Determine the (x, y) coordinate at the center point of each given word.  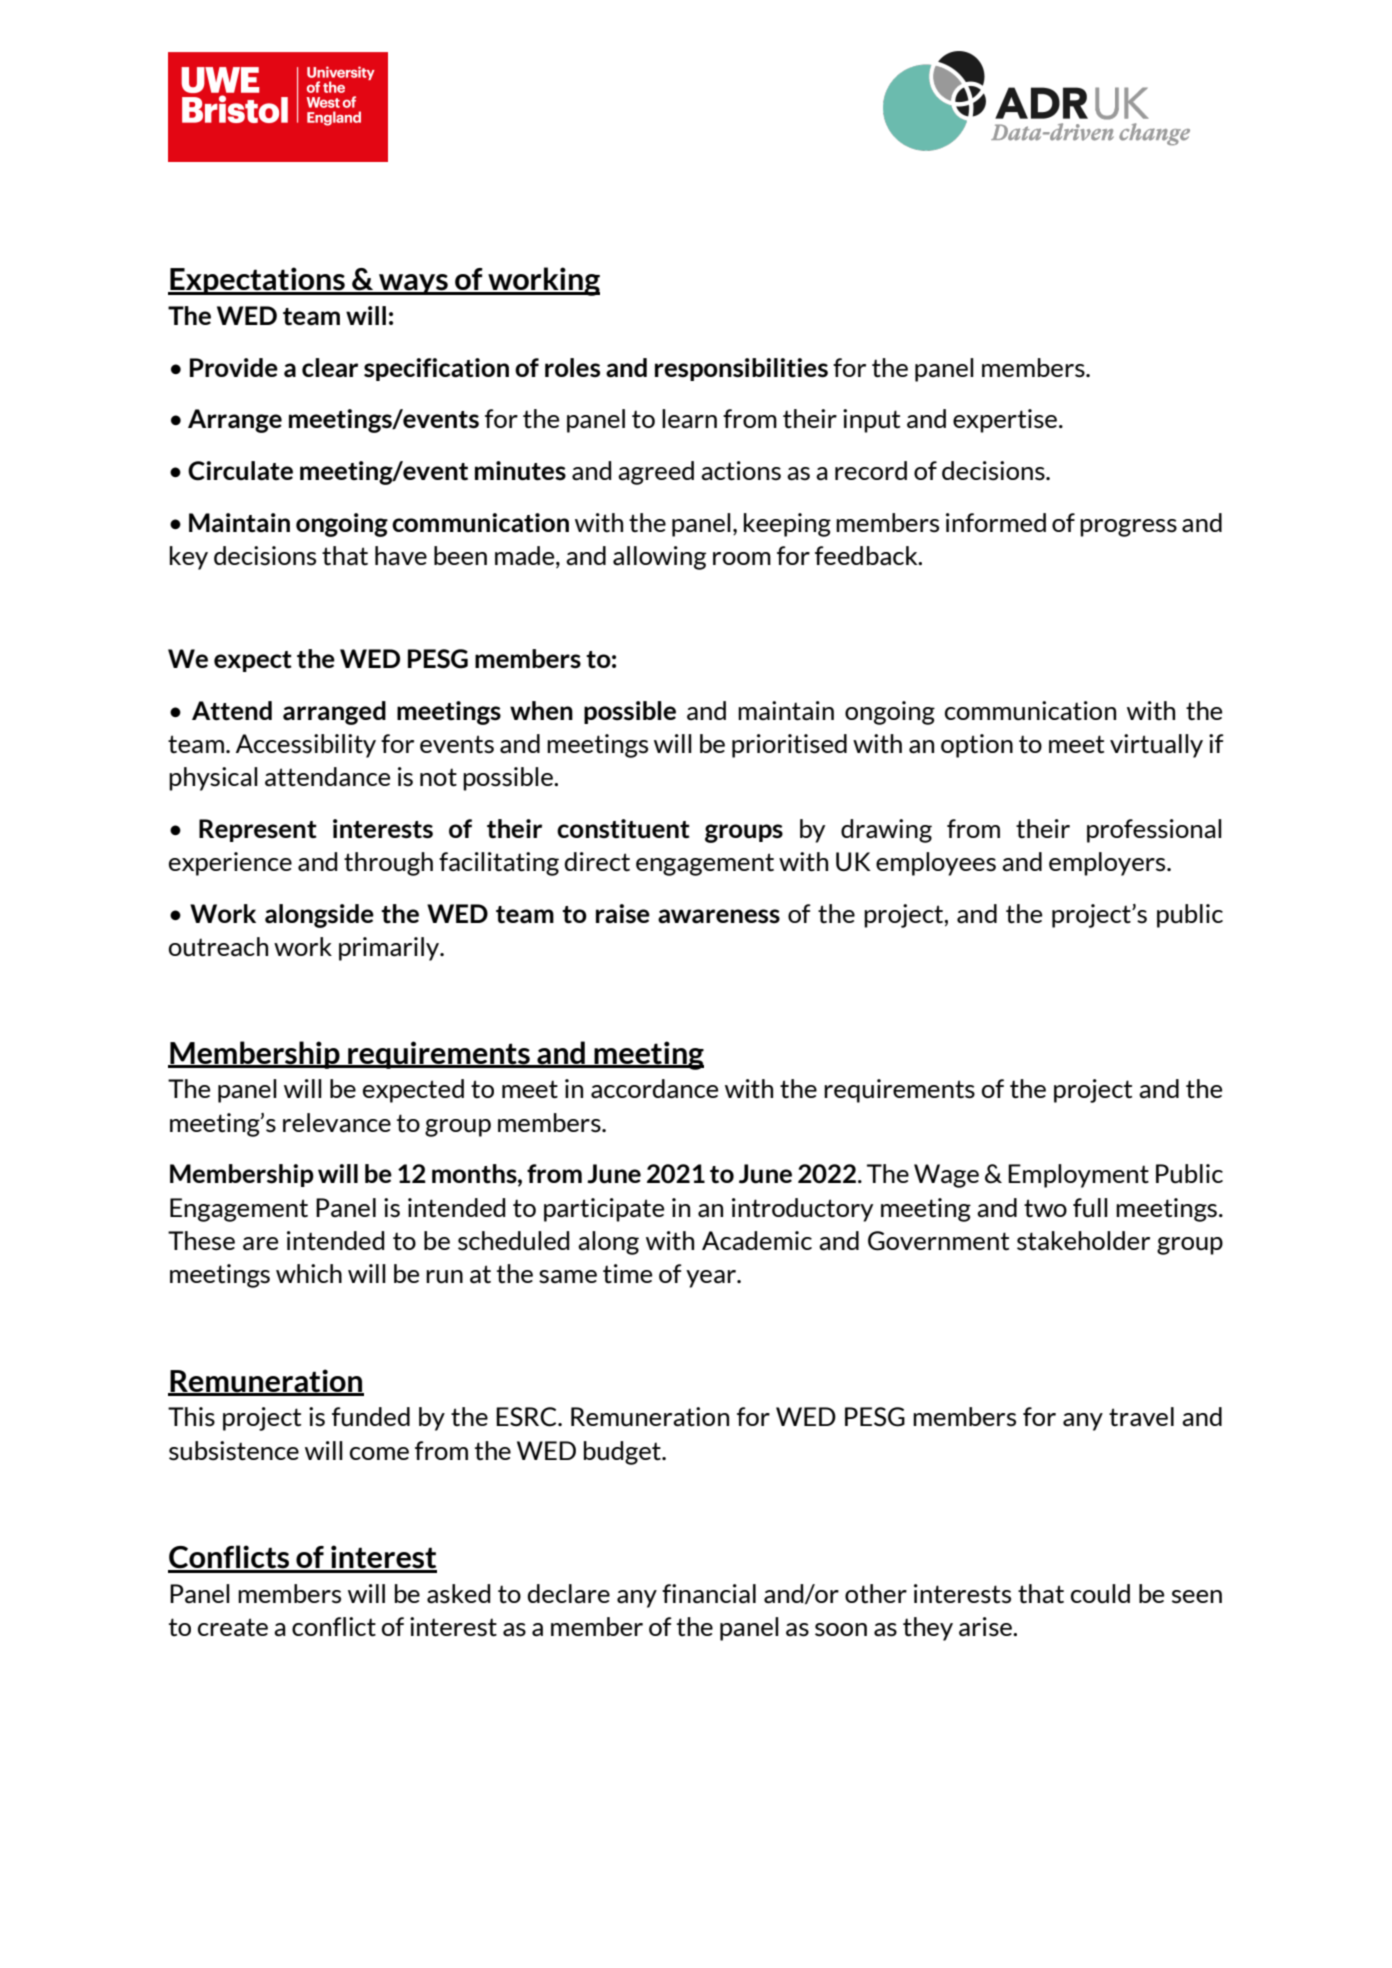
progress (1128, 528)
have (401, 556)
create (233, 1627)
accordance (654, 1089)
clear (330, 368)
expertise (1005, 421)
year (712, 1279)
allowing (659, 558)
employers (1108, 864)
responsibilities (741, 369)
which (309, 1273)
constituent (623, 829)
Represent (258, 830)
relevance (337, 1123)
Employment (1078, 1176)
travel (1141, 1417)
